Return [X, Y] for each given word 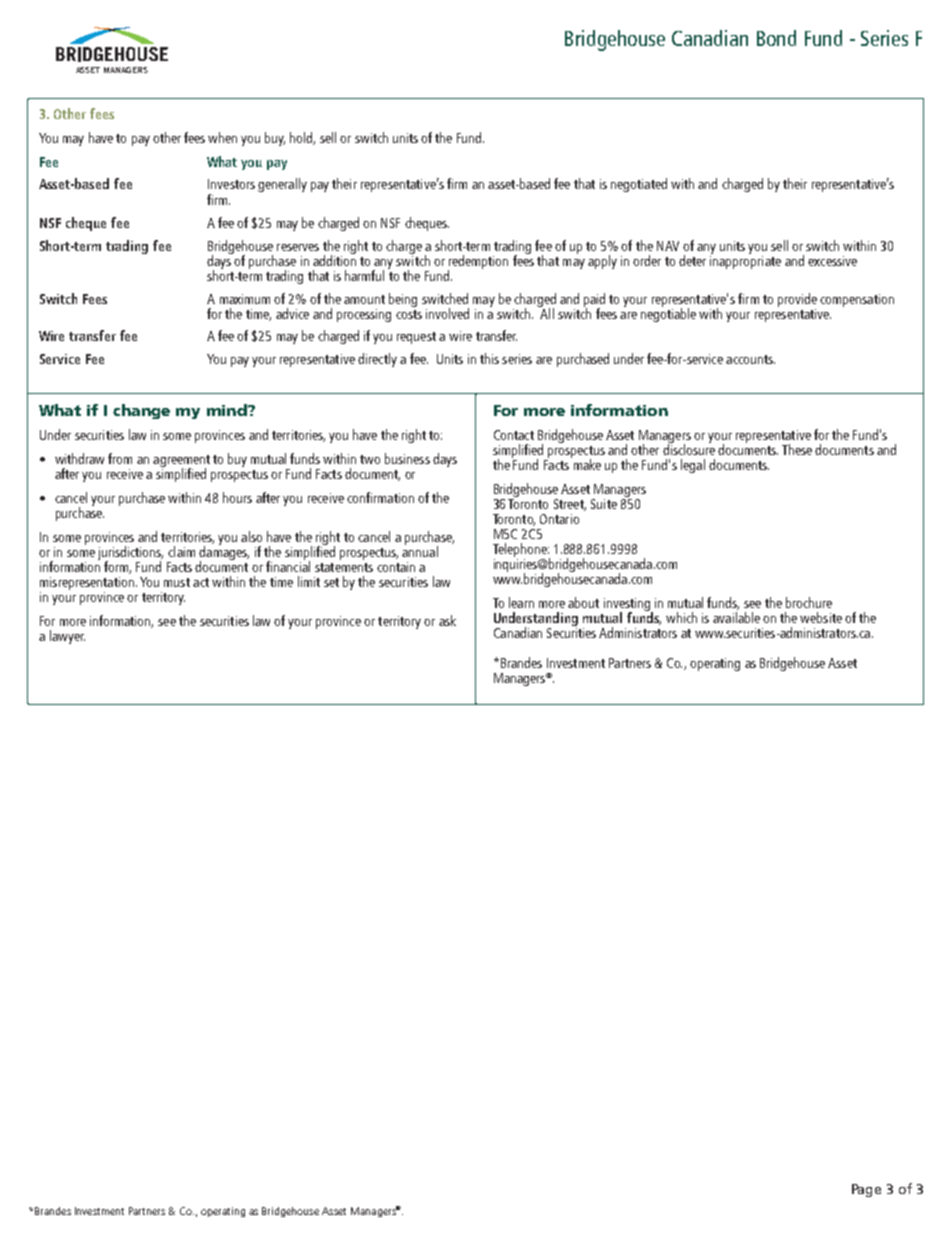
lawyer [67, 637]
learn [521, 602]
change [141, 411]
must [177, 582]
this [489, 358]
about [583, 602]
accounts [750, 359]
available [736, 617]
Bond [776, 38]
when [222, 137]
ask [447, 620]
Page [866, 1190]
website [821, 617]
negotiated [639, 185]
